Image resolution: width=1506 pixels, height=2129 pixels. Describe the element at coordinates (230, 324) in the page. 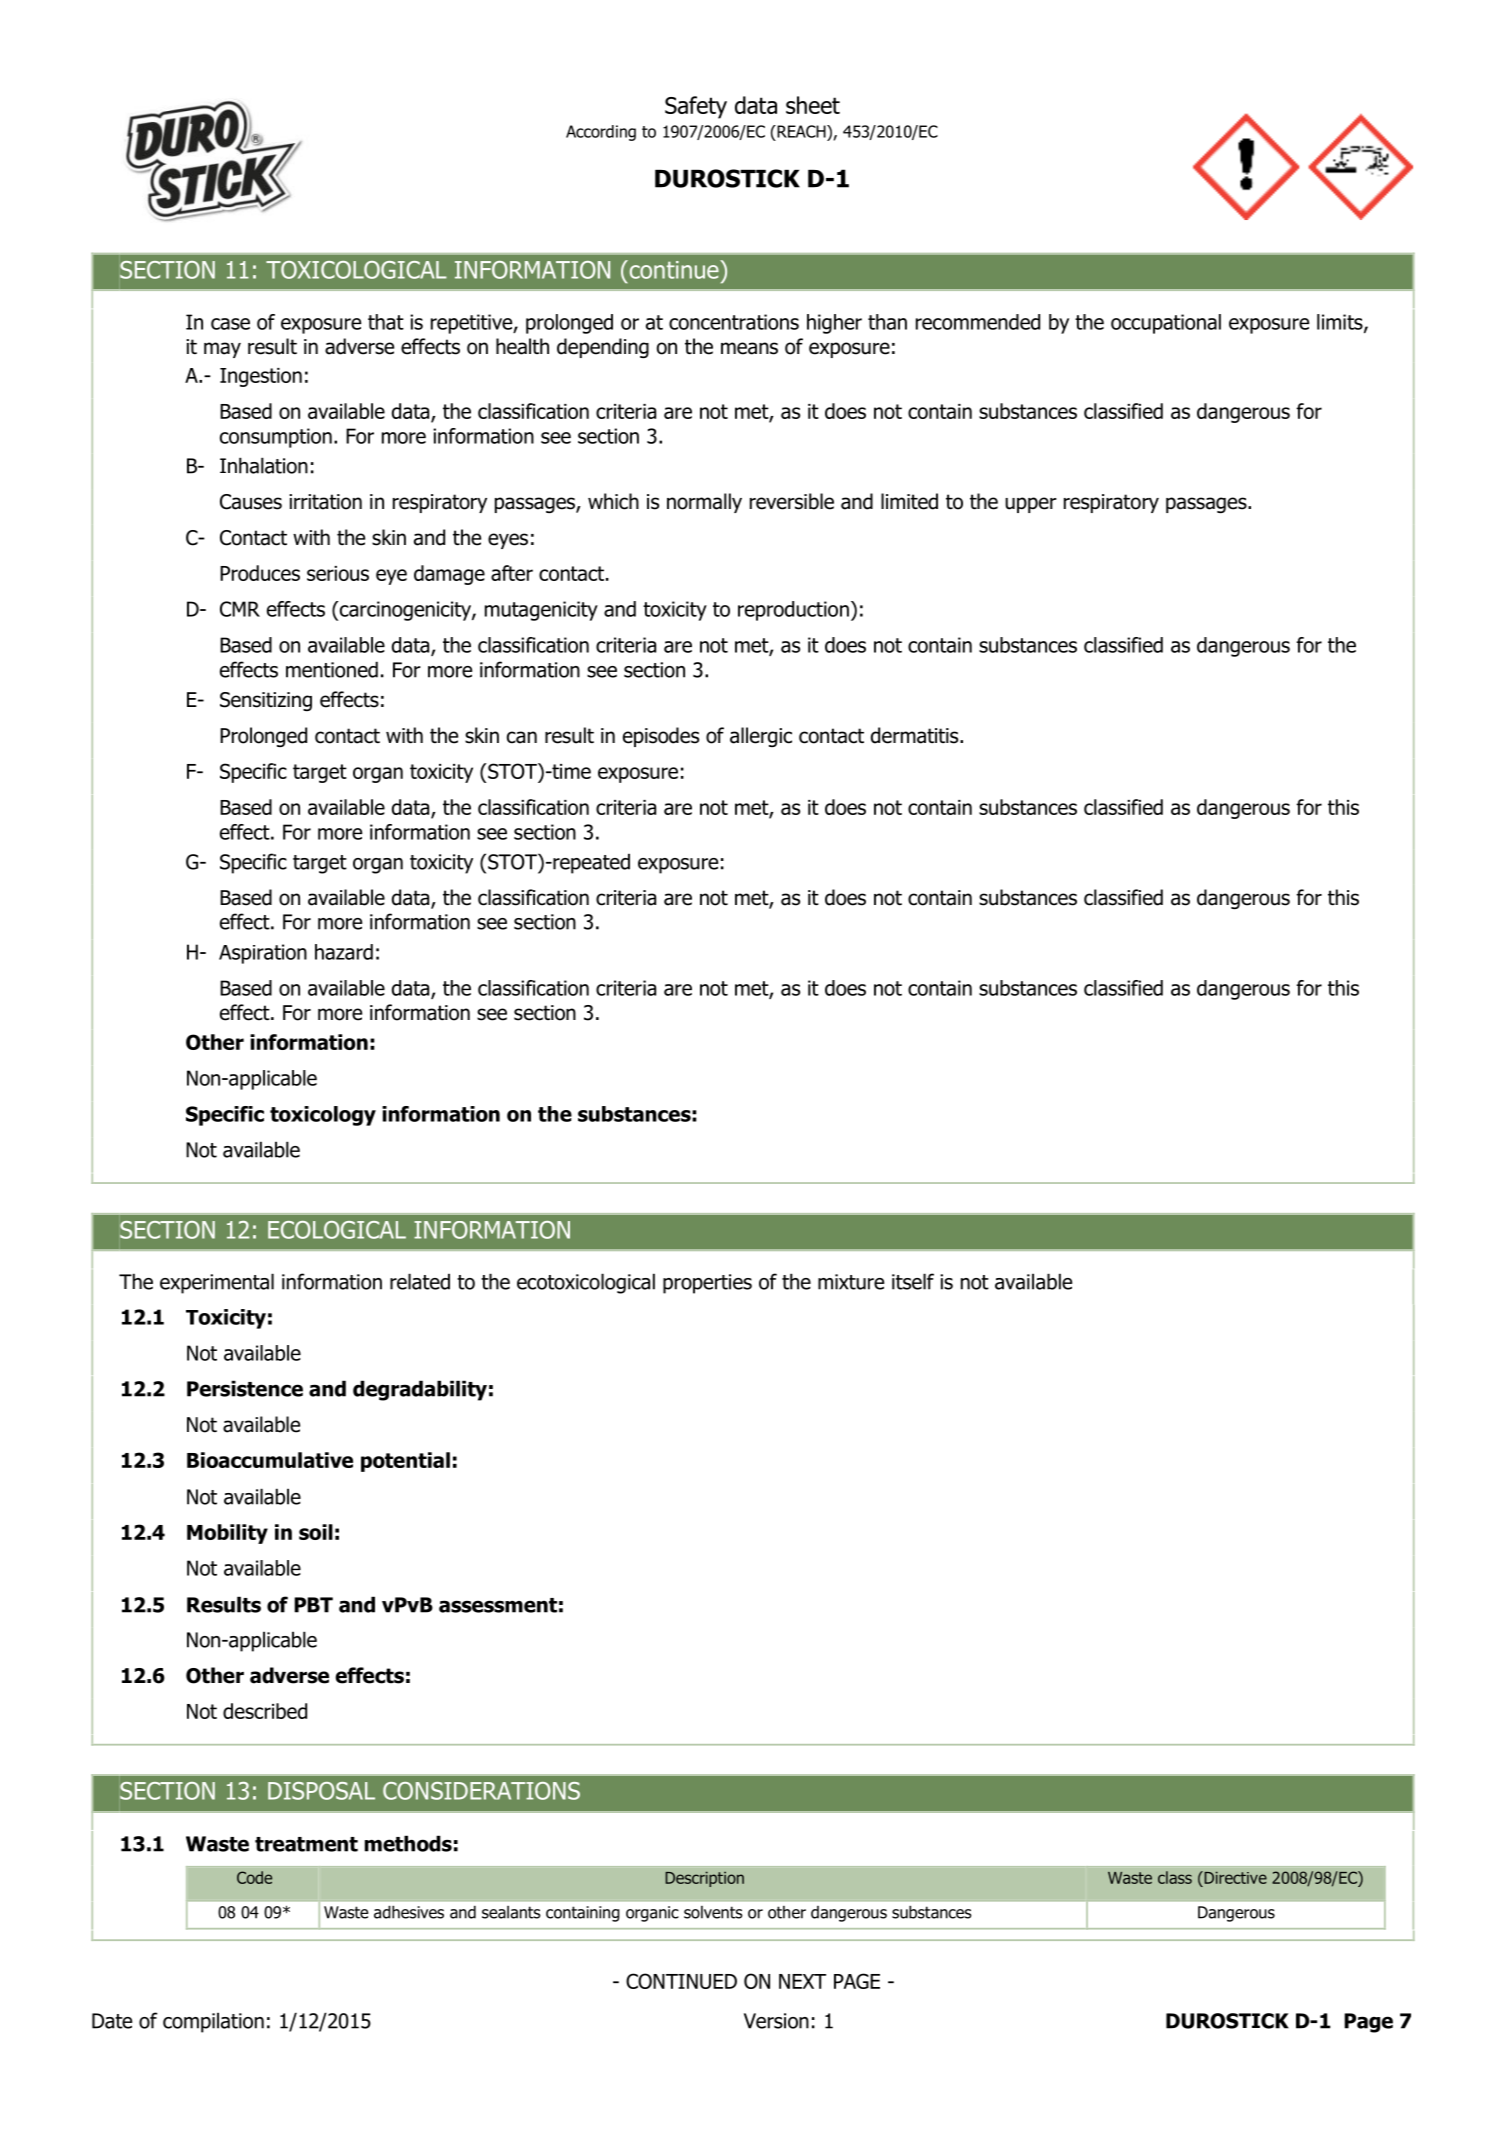

I see `case` at that location.
